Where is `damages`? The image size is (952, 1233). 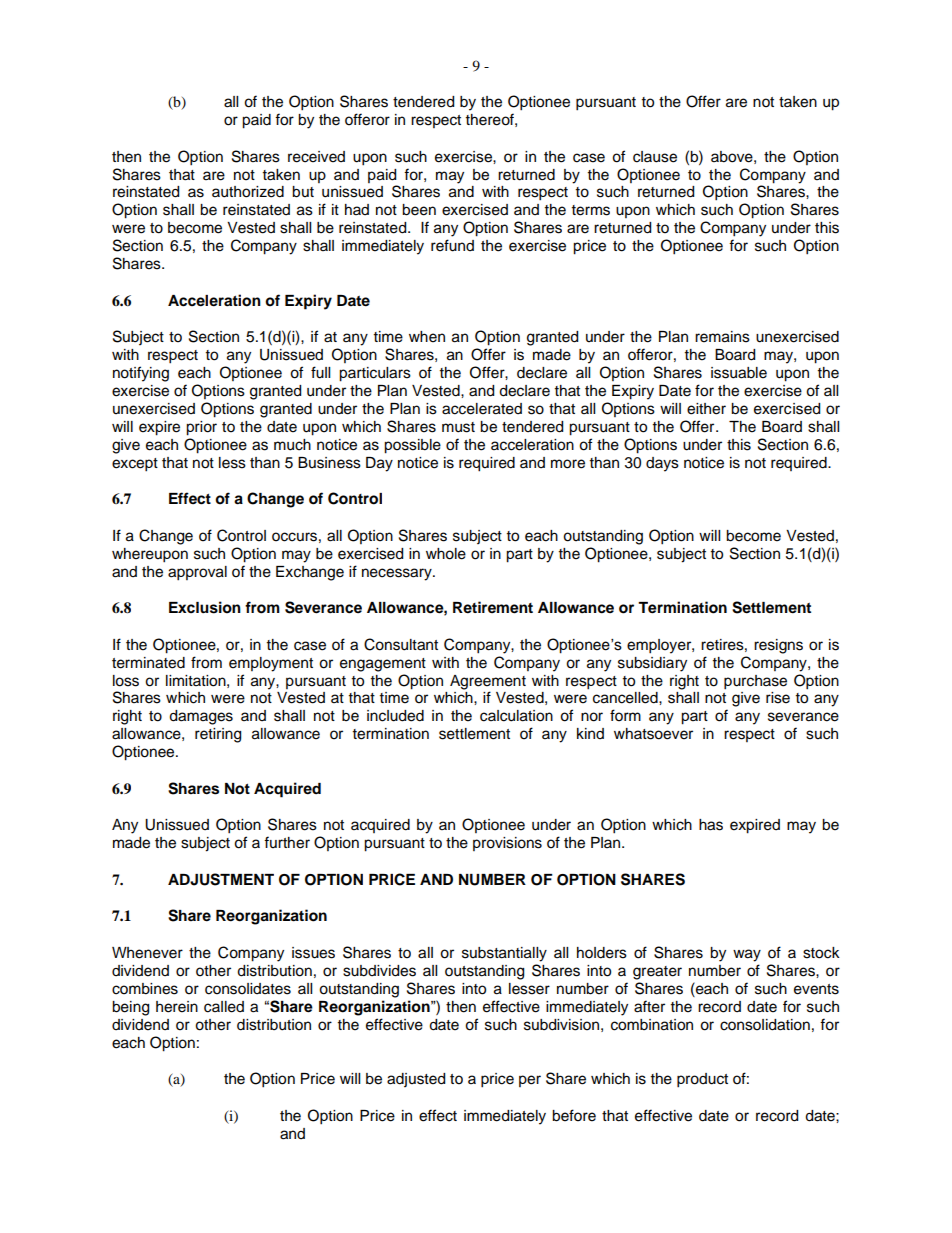
damages is located at coordinates (201, 717).
